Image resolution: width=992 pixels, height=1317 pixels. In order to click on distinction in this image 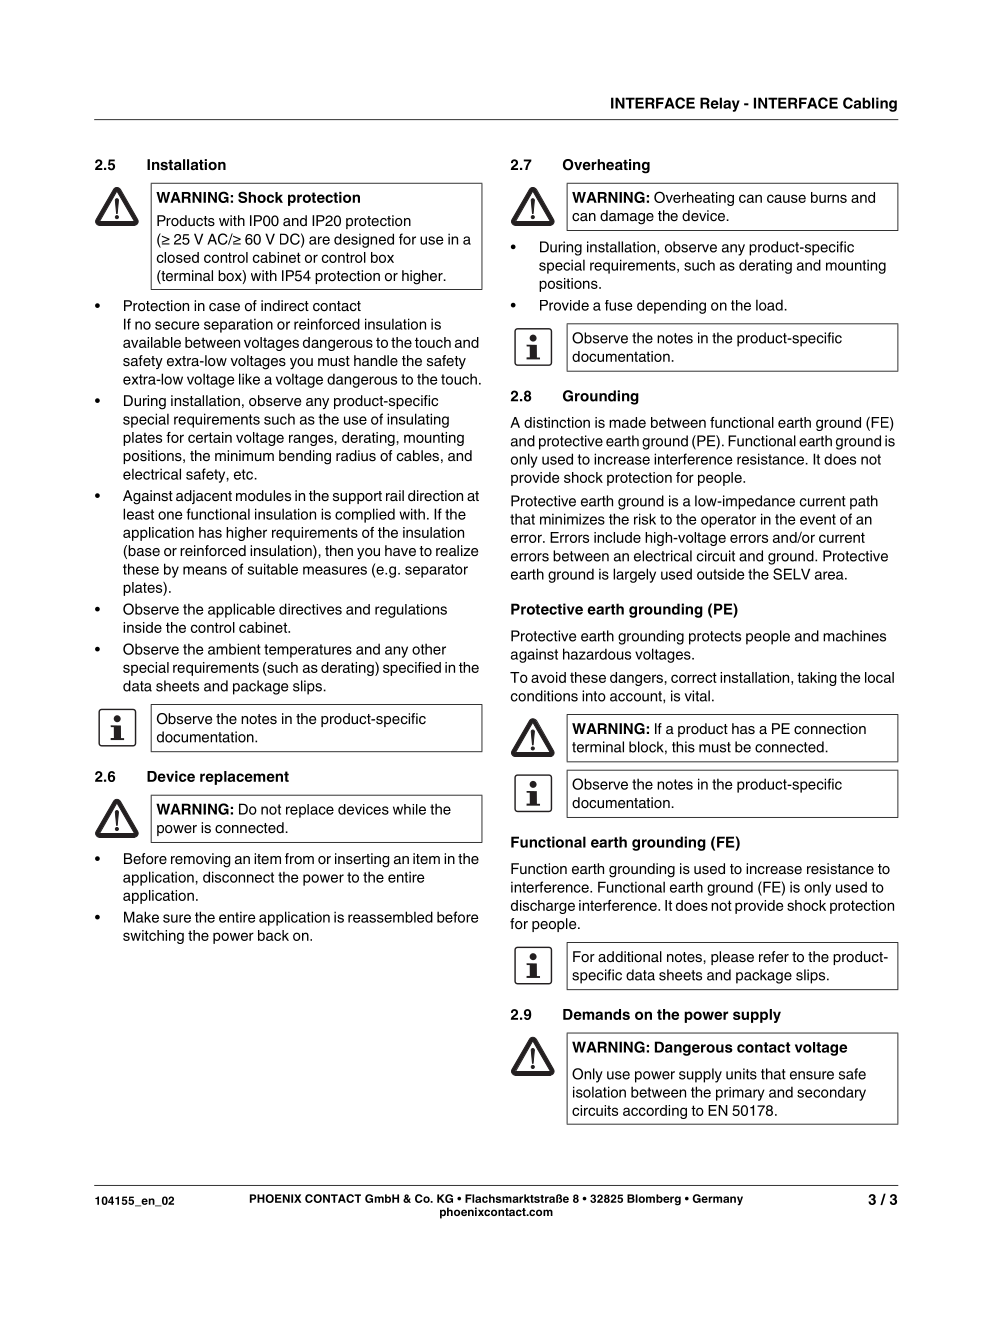, I will do `click(557, 422)`.
